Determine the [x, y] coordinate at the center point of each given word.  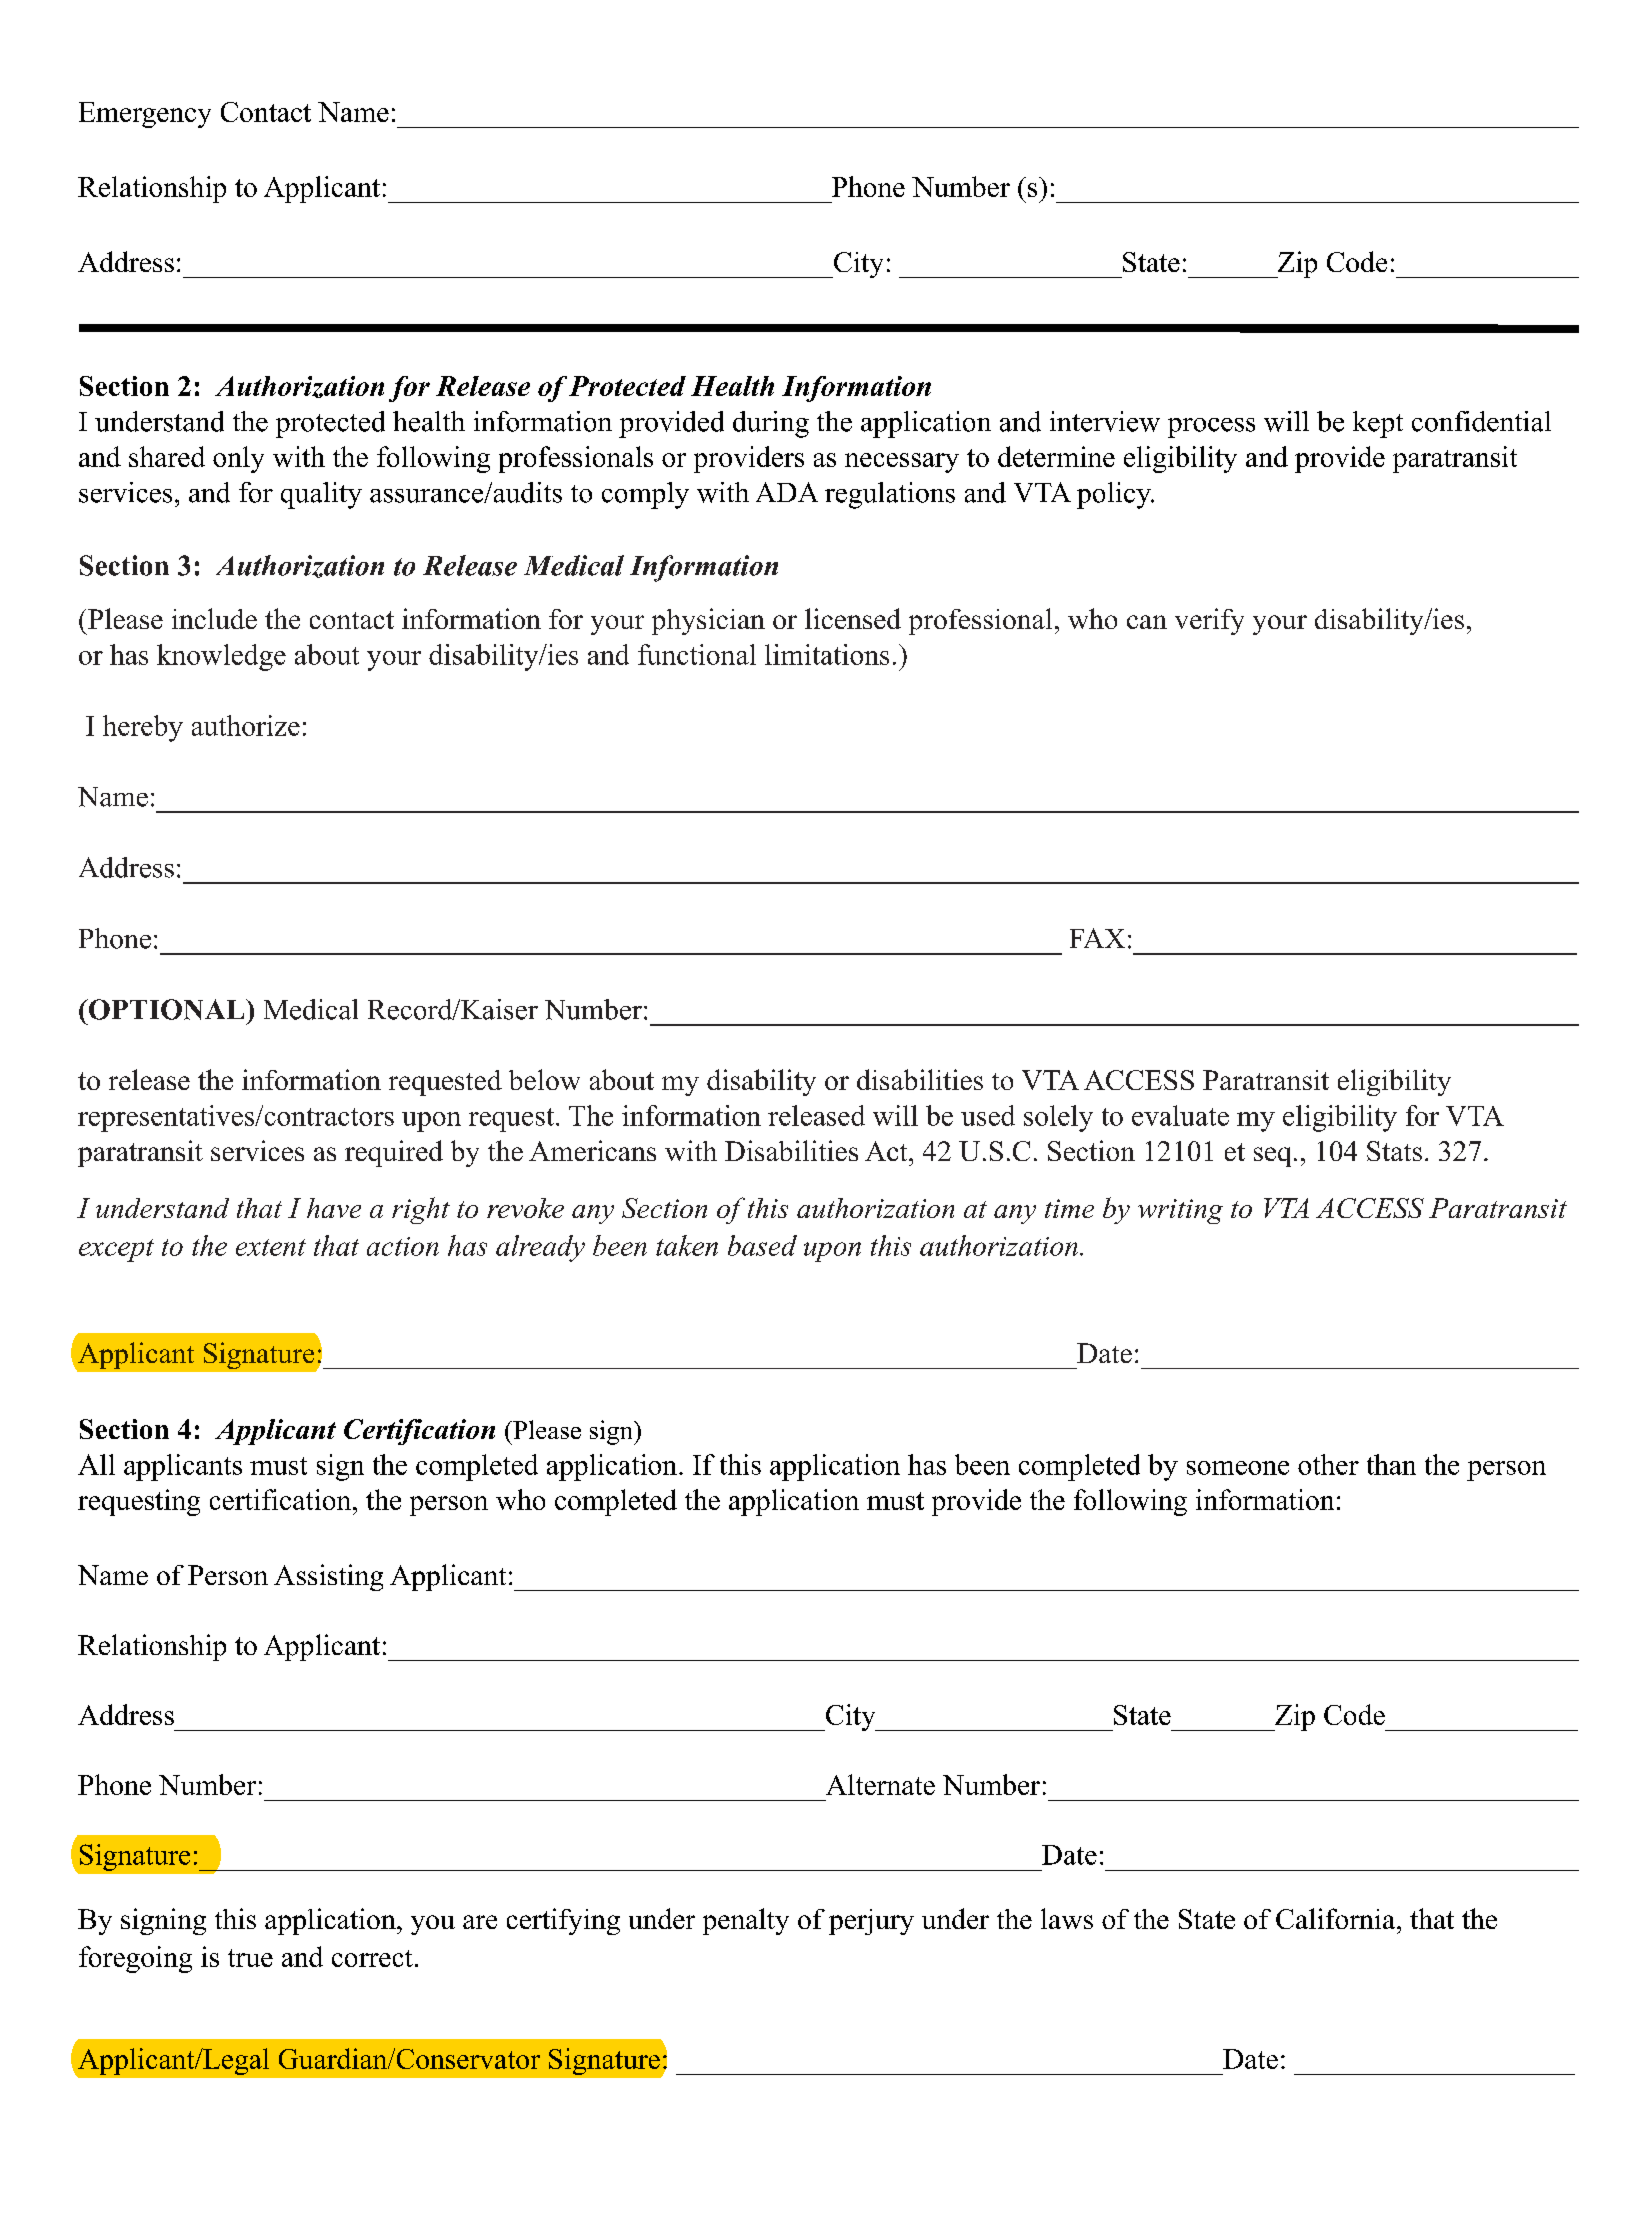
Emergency [145, 115]
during [771, 424]
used [988, 1115]
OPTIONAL [167, 1009]
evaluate [1180, 1115]
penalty [746, 1921]
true [250, 1958]
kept [1378, 424]
